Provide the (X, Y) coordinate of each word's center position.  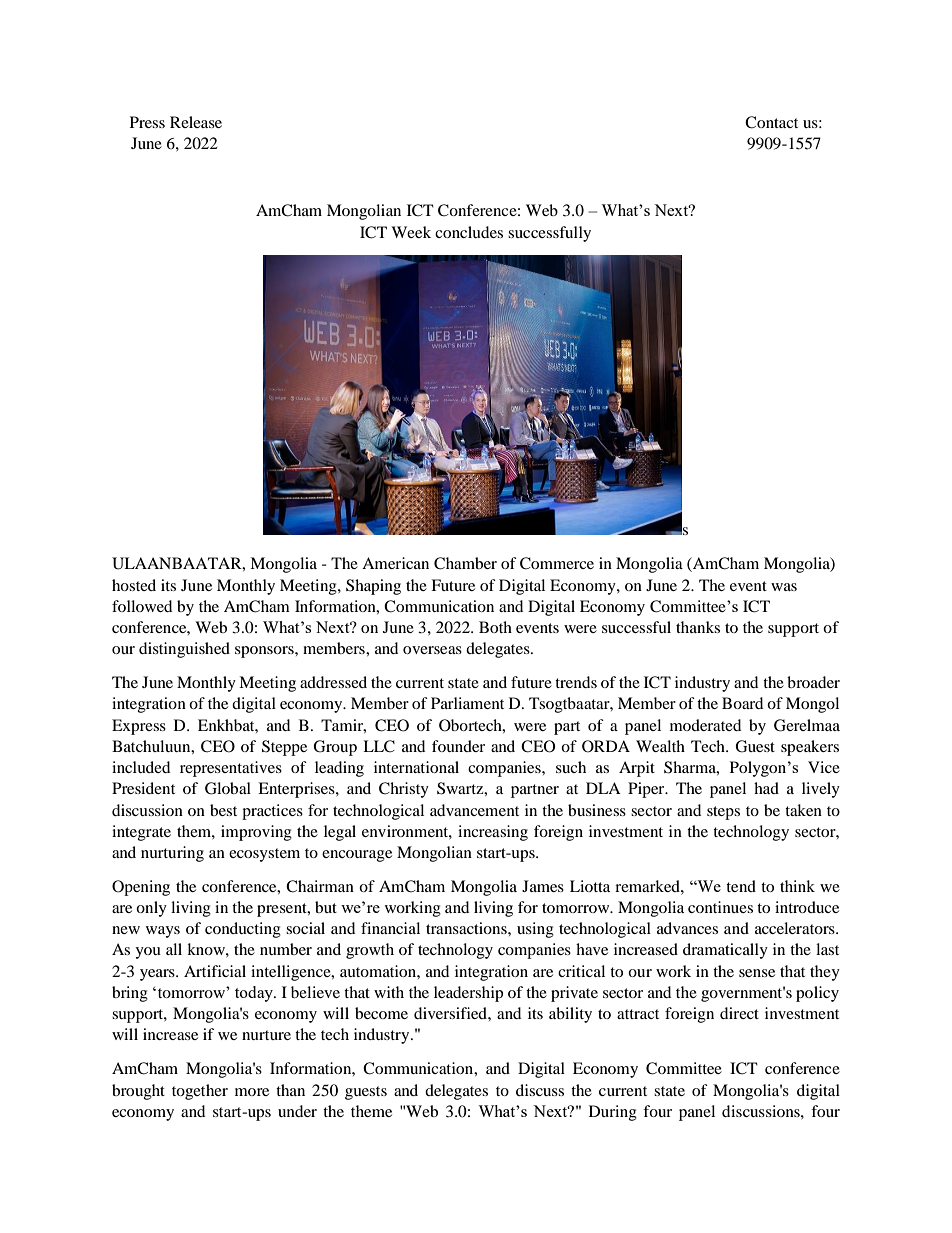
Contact (771, 122)
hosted (134, 585)
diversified (451, 1013)
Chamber (465, 563)
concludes (469, 232)
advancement (474, 810)
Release (196, 122)
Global (228, 788)
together (200, 1092)
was (784, 587)
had (766, 788)
